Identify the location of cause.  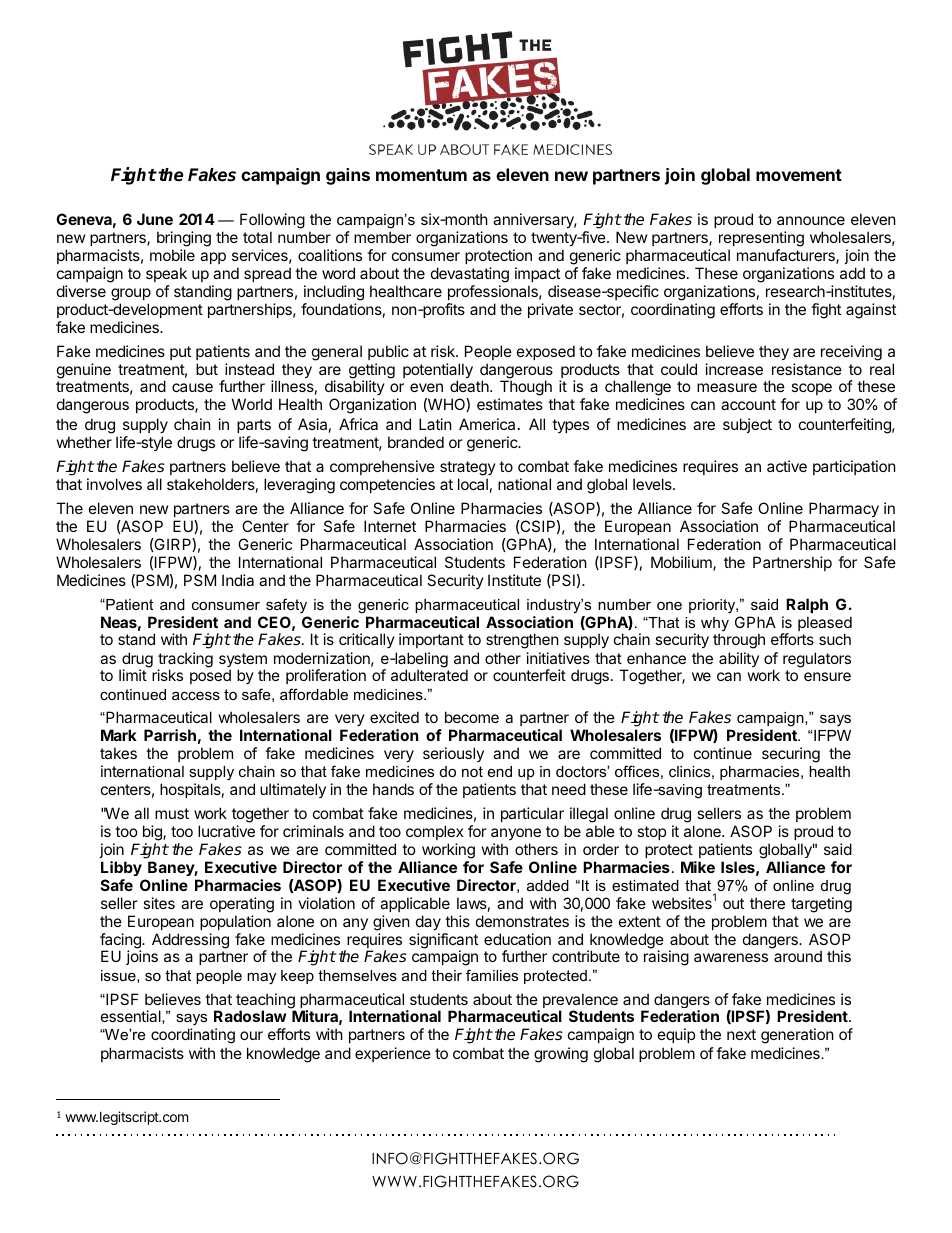
(192, 387).
